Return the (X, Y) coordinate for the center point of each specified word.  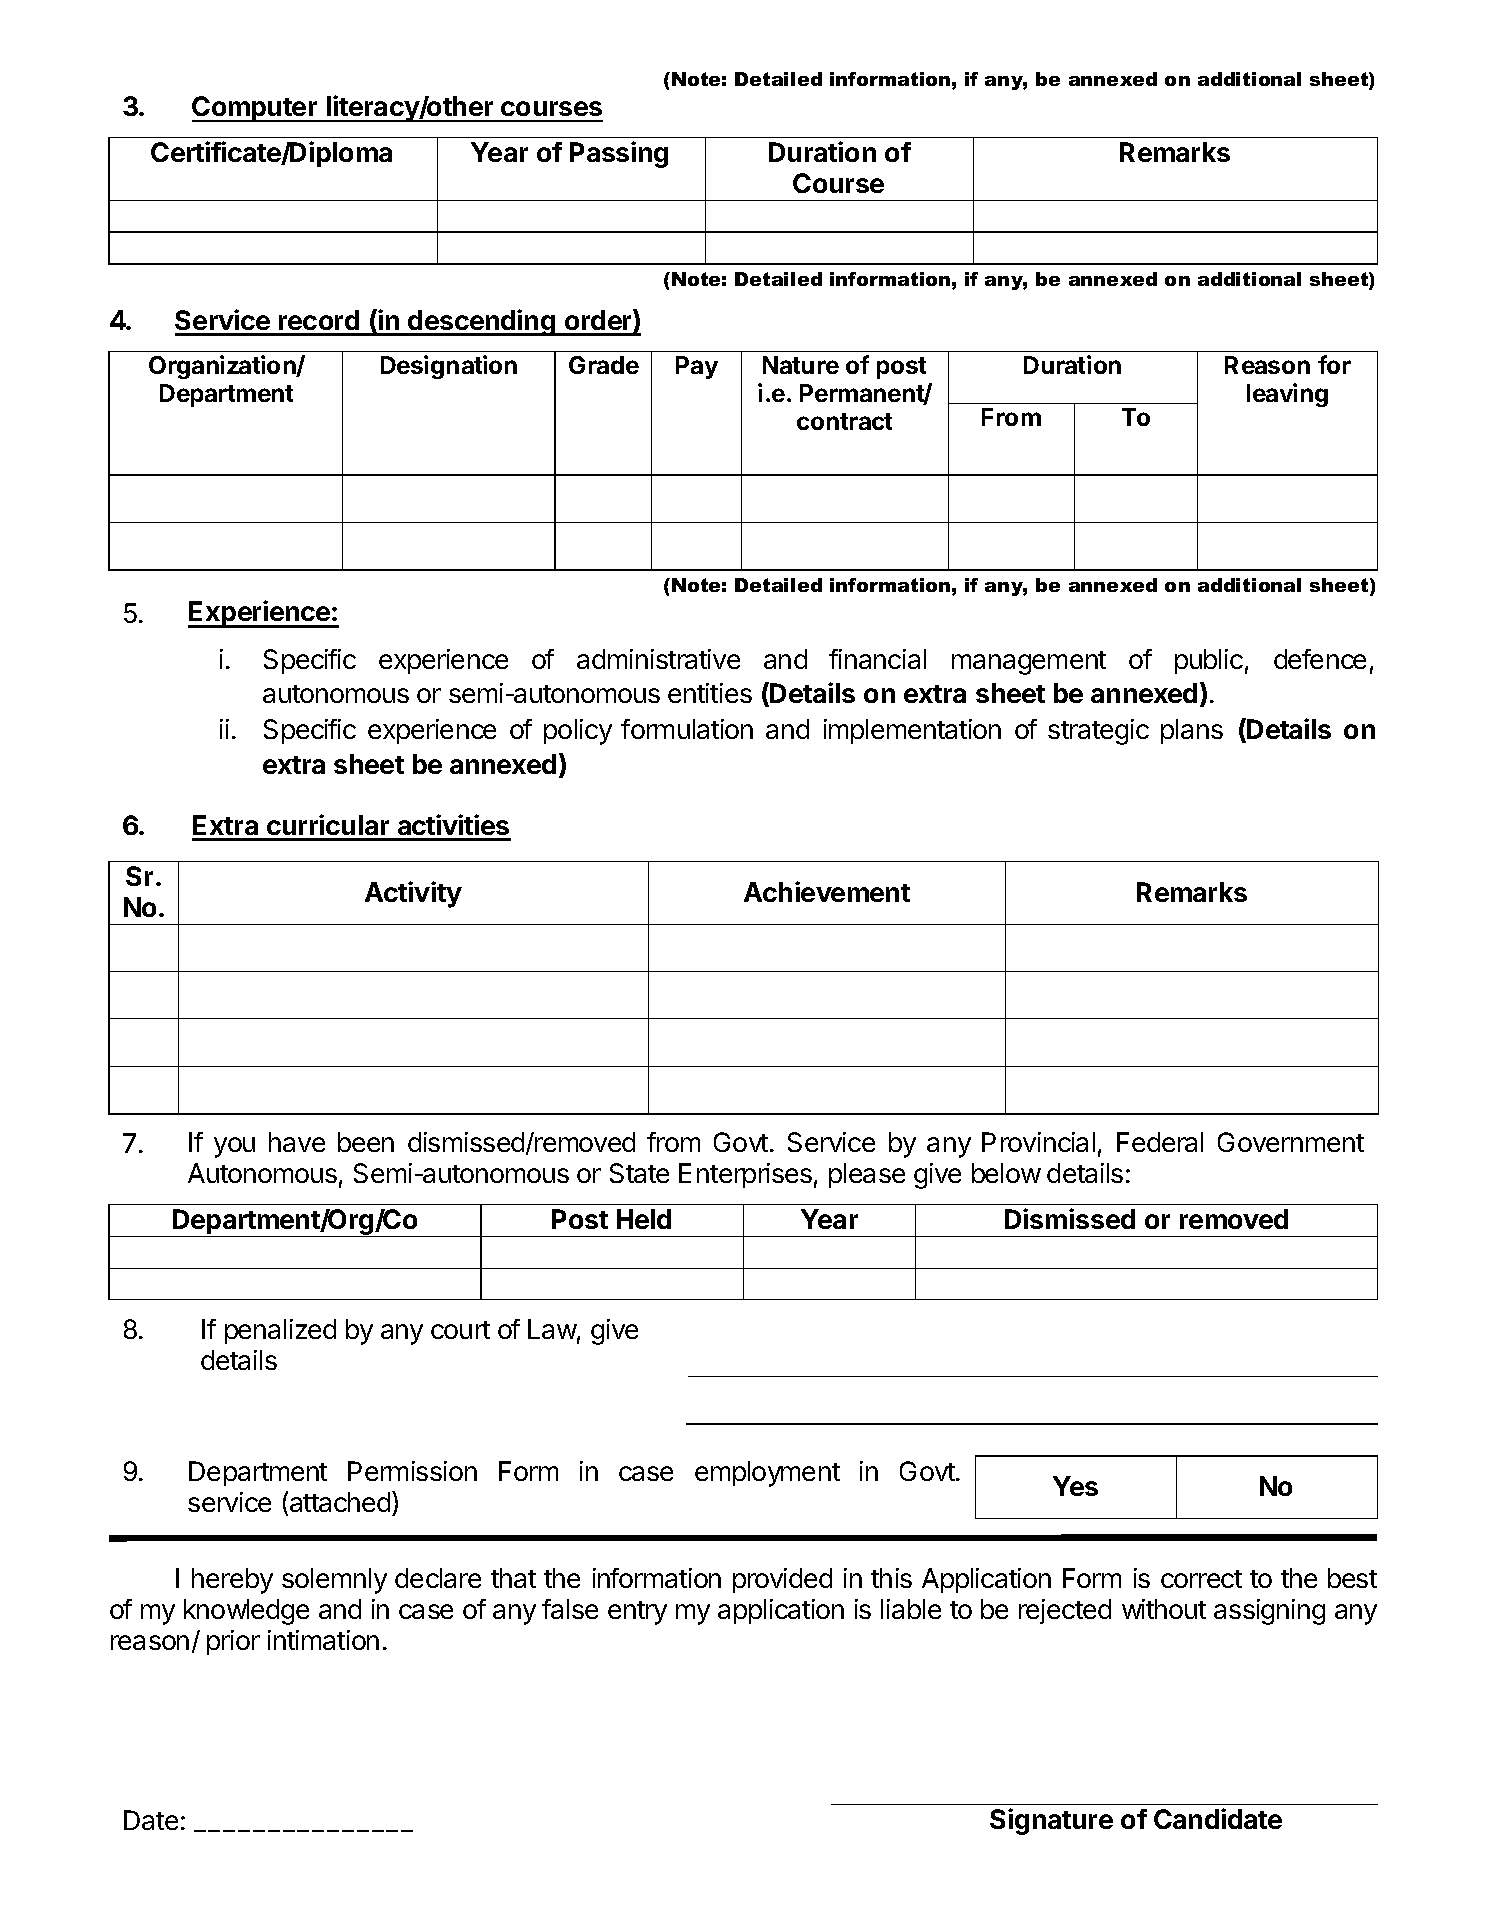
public (1209, 661)
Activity (413, 894)
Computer (256, 109)
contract (844, 421)
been (366, 1142)
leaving (1287, 395)
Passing (619, 154)
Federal (1160, 1142)
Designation (449, 367)
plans (1192, 731)
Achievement (827, 891)
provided (782, 1580)
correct (1201, 1579)
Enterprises (745, 1175)
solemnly (334, 1581)
